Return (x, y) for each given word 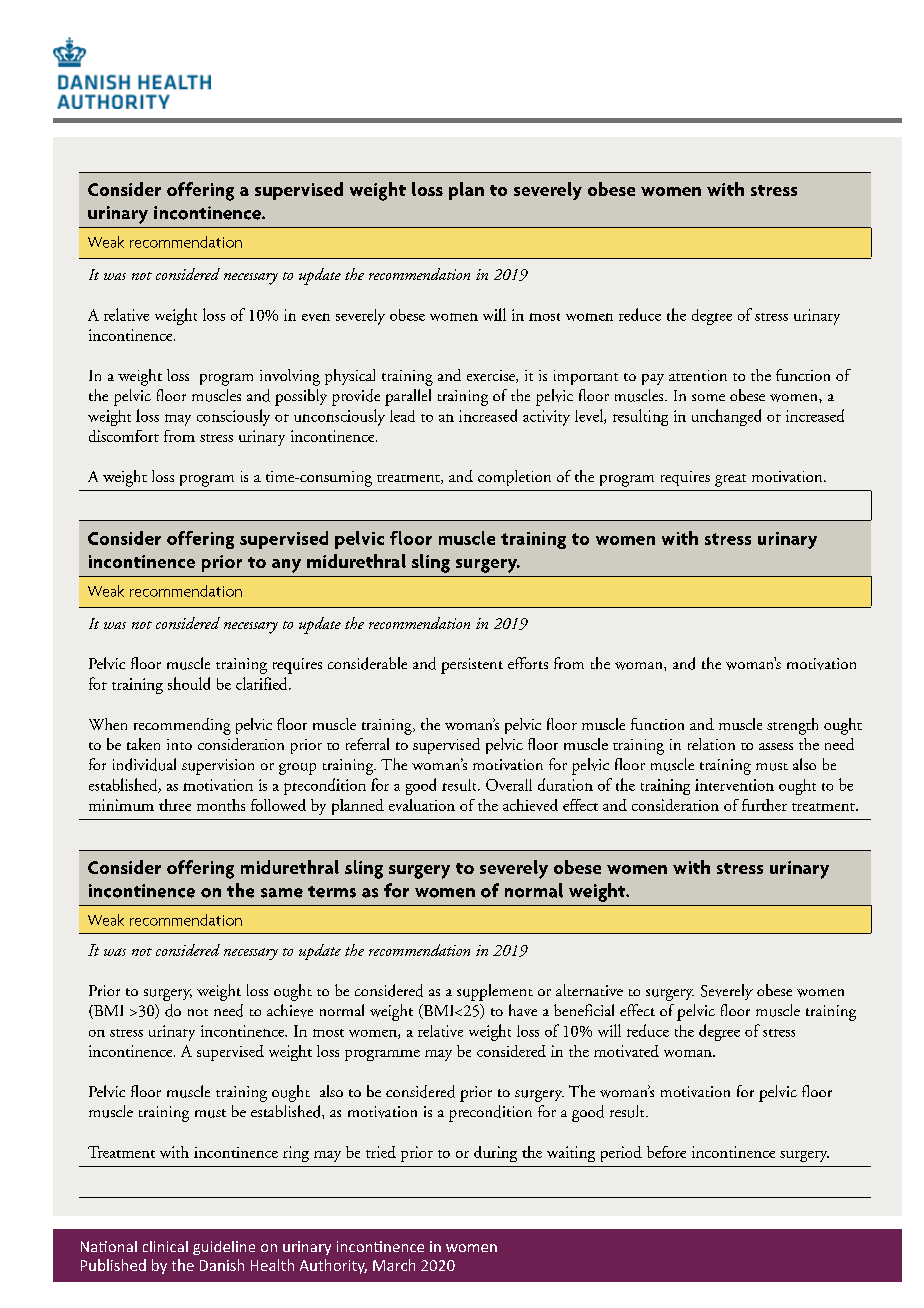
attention (698, 375)
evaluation (422, 805)
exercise (492, 376)
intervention (734, 785)
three (175, 805)
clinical (165, 1246)
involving (290, 377)
